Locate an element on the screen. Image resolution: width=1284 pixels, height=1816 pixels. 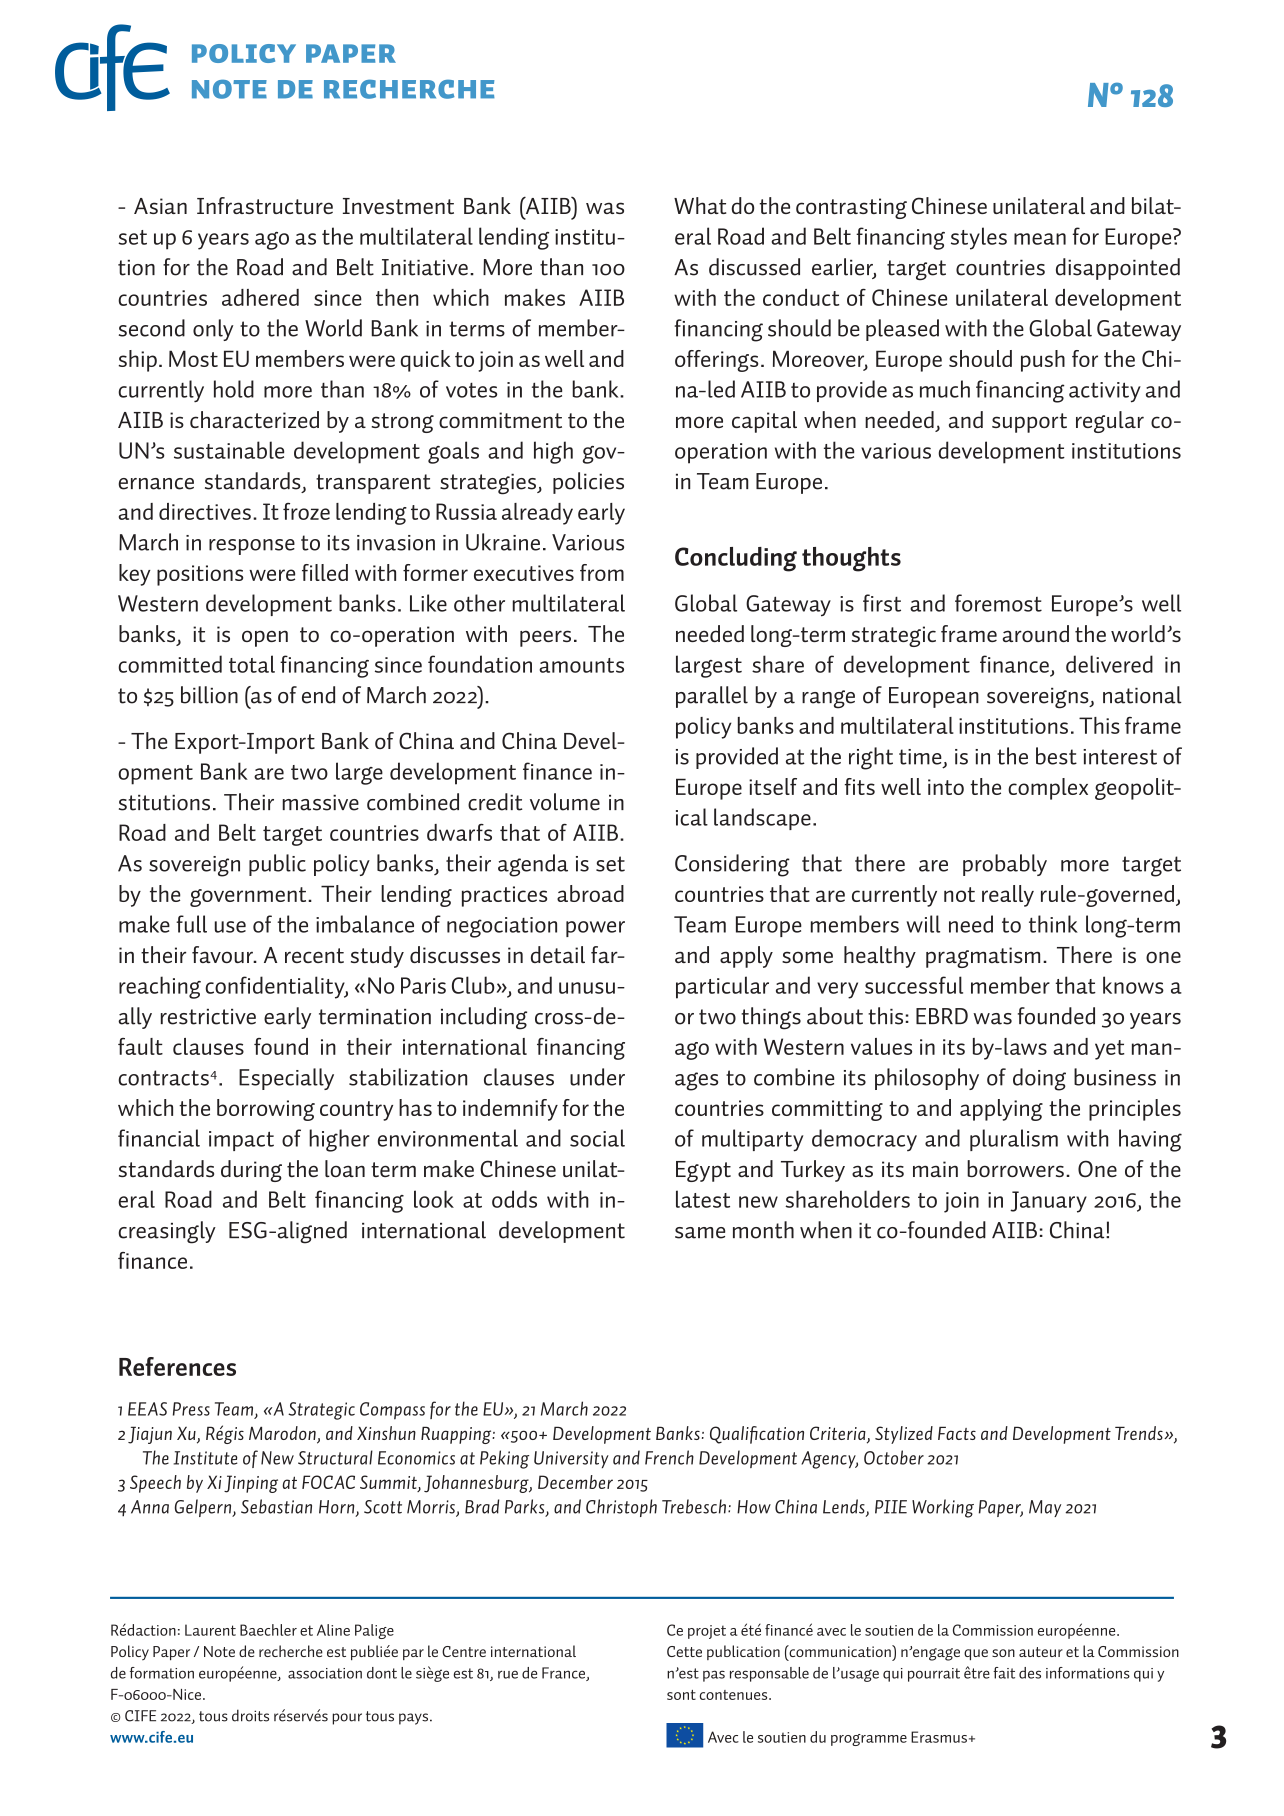
What is located at coordinates (700, 205).
